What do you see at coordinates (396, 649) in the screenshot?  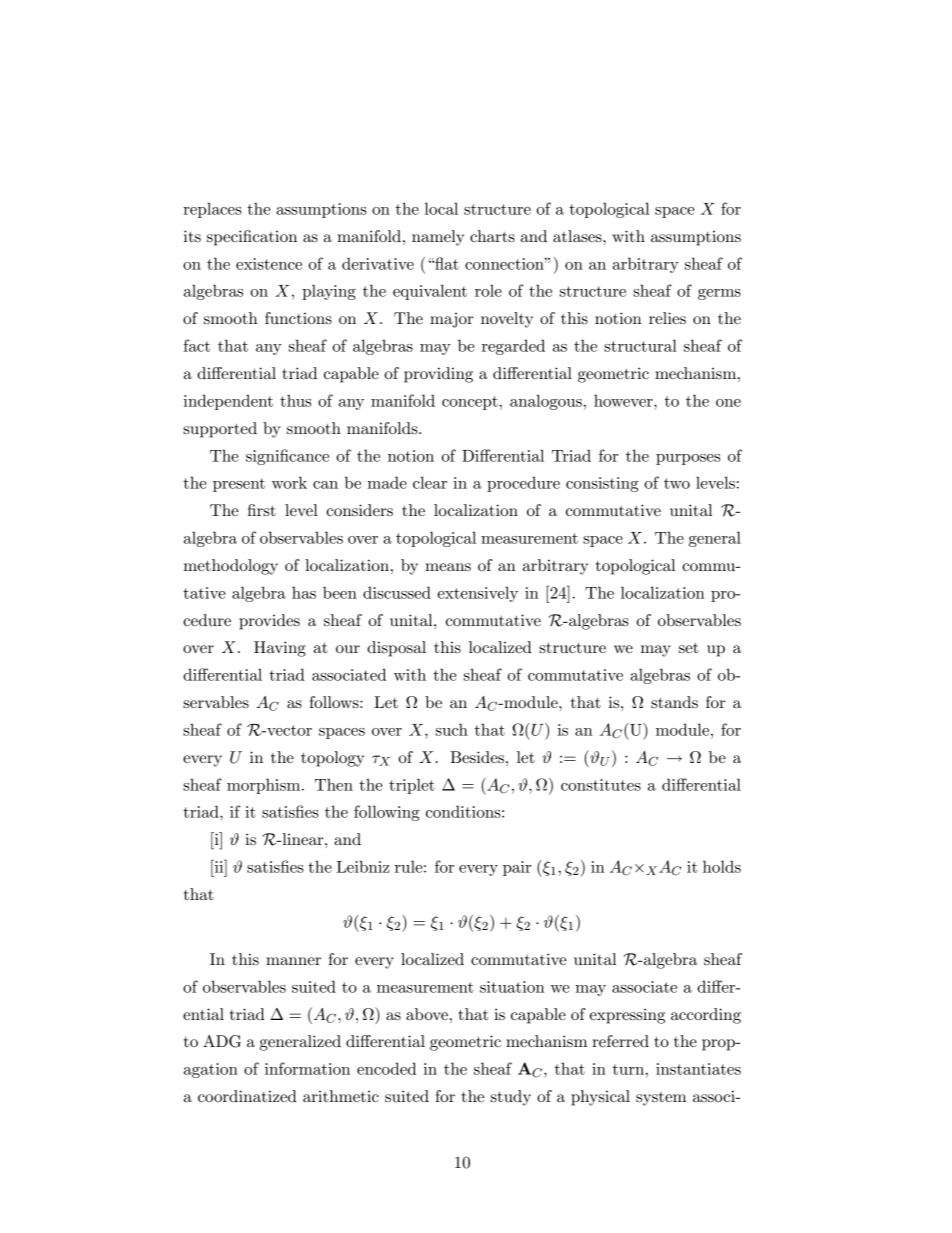 I see `disposal` at bounding box center [396, 649].
